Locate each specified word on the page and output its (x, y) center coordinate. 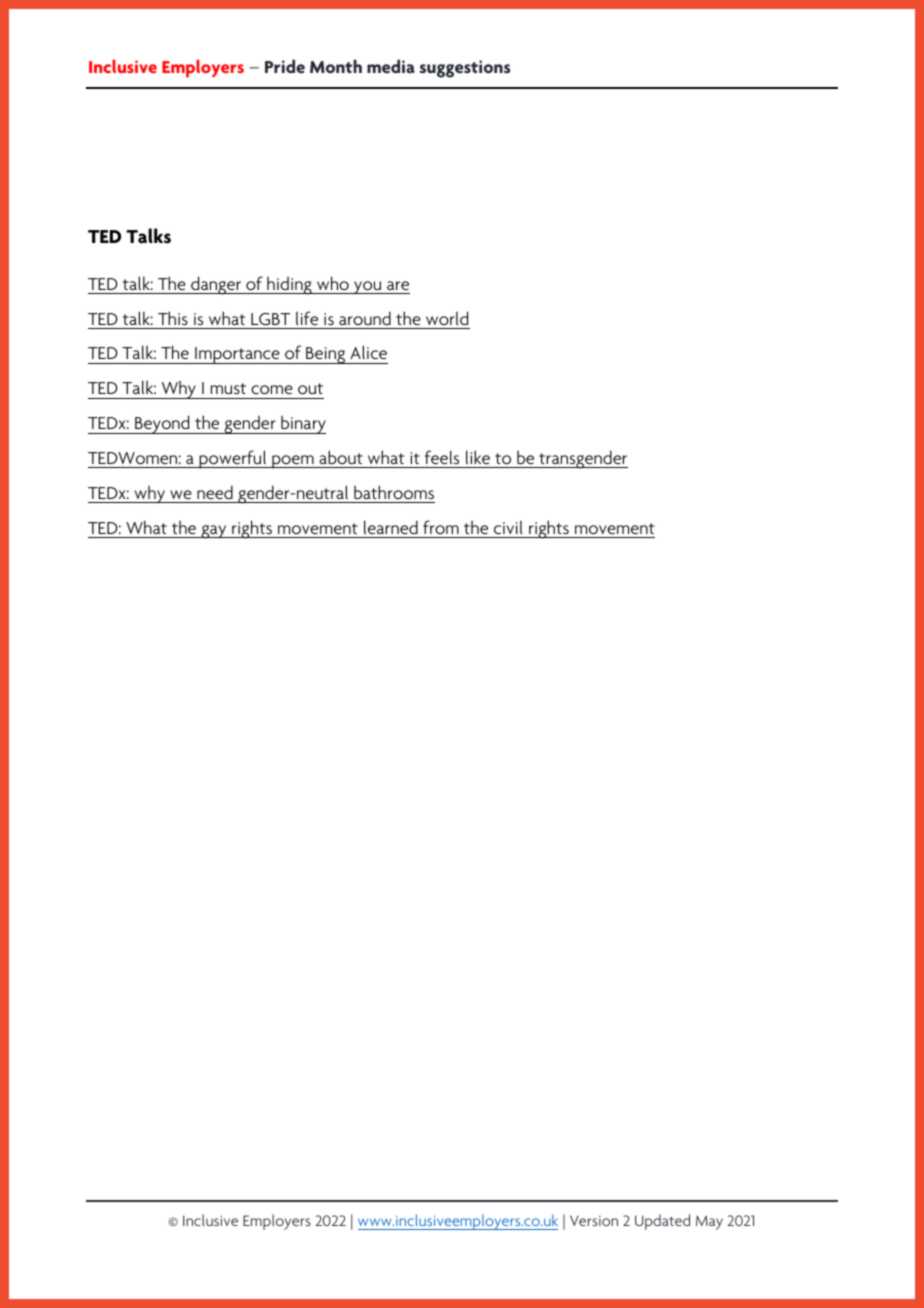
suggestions (465, 69)
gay (214, 532)
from (441, 527)
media (391, 66)
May (709, 1222)
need (215, 492)
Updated (662, 1222)
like (478, 457)
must (228, 388)
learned (391, 527)
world (447, 318)
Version (594, 1220)
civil (508, 527)
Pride (285, 66)
